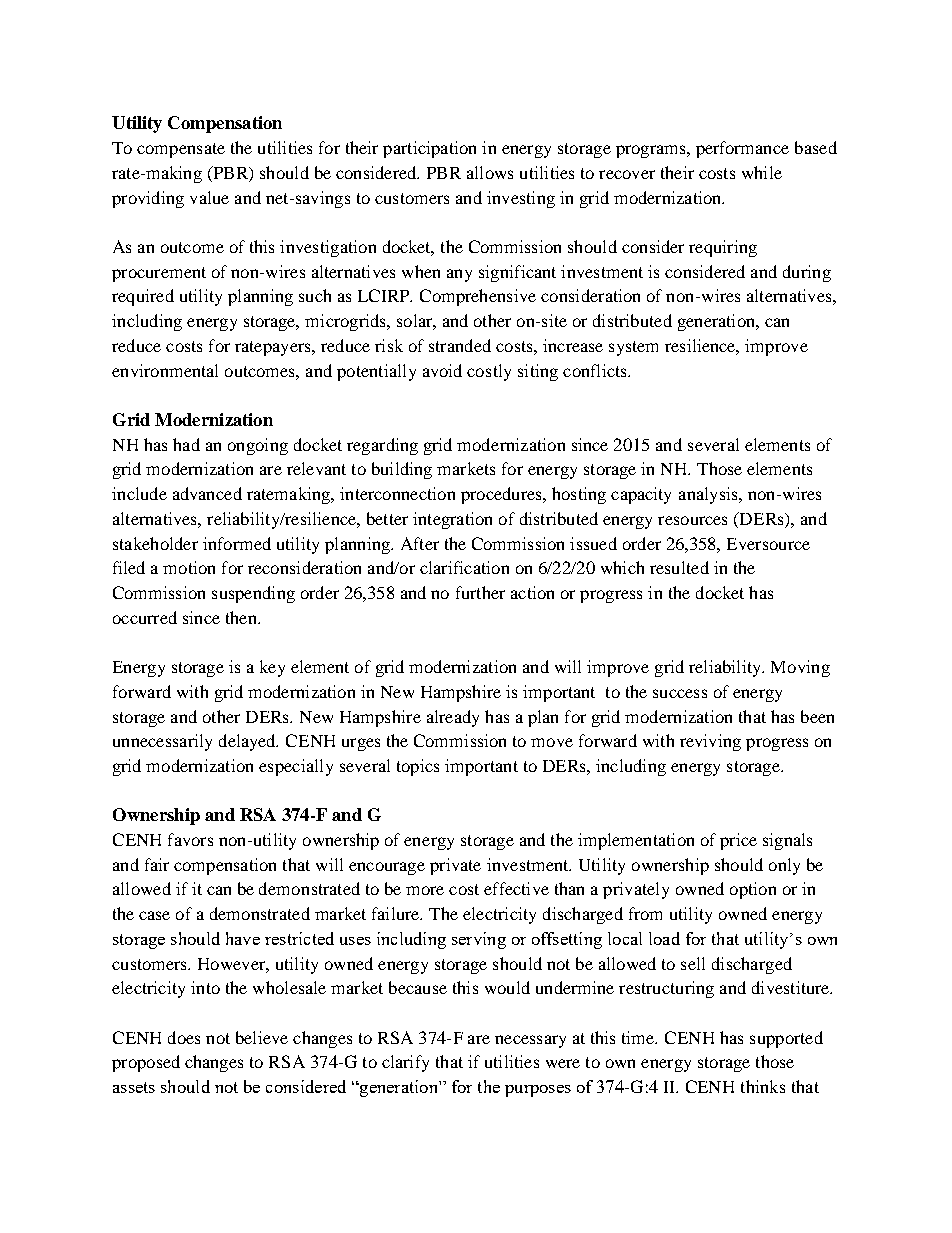  What do you see at coordinates (763, 1086) in the document?
I see `thinks` at bounding box center [763, 1086].
